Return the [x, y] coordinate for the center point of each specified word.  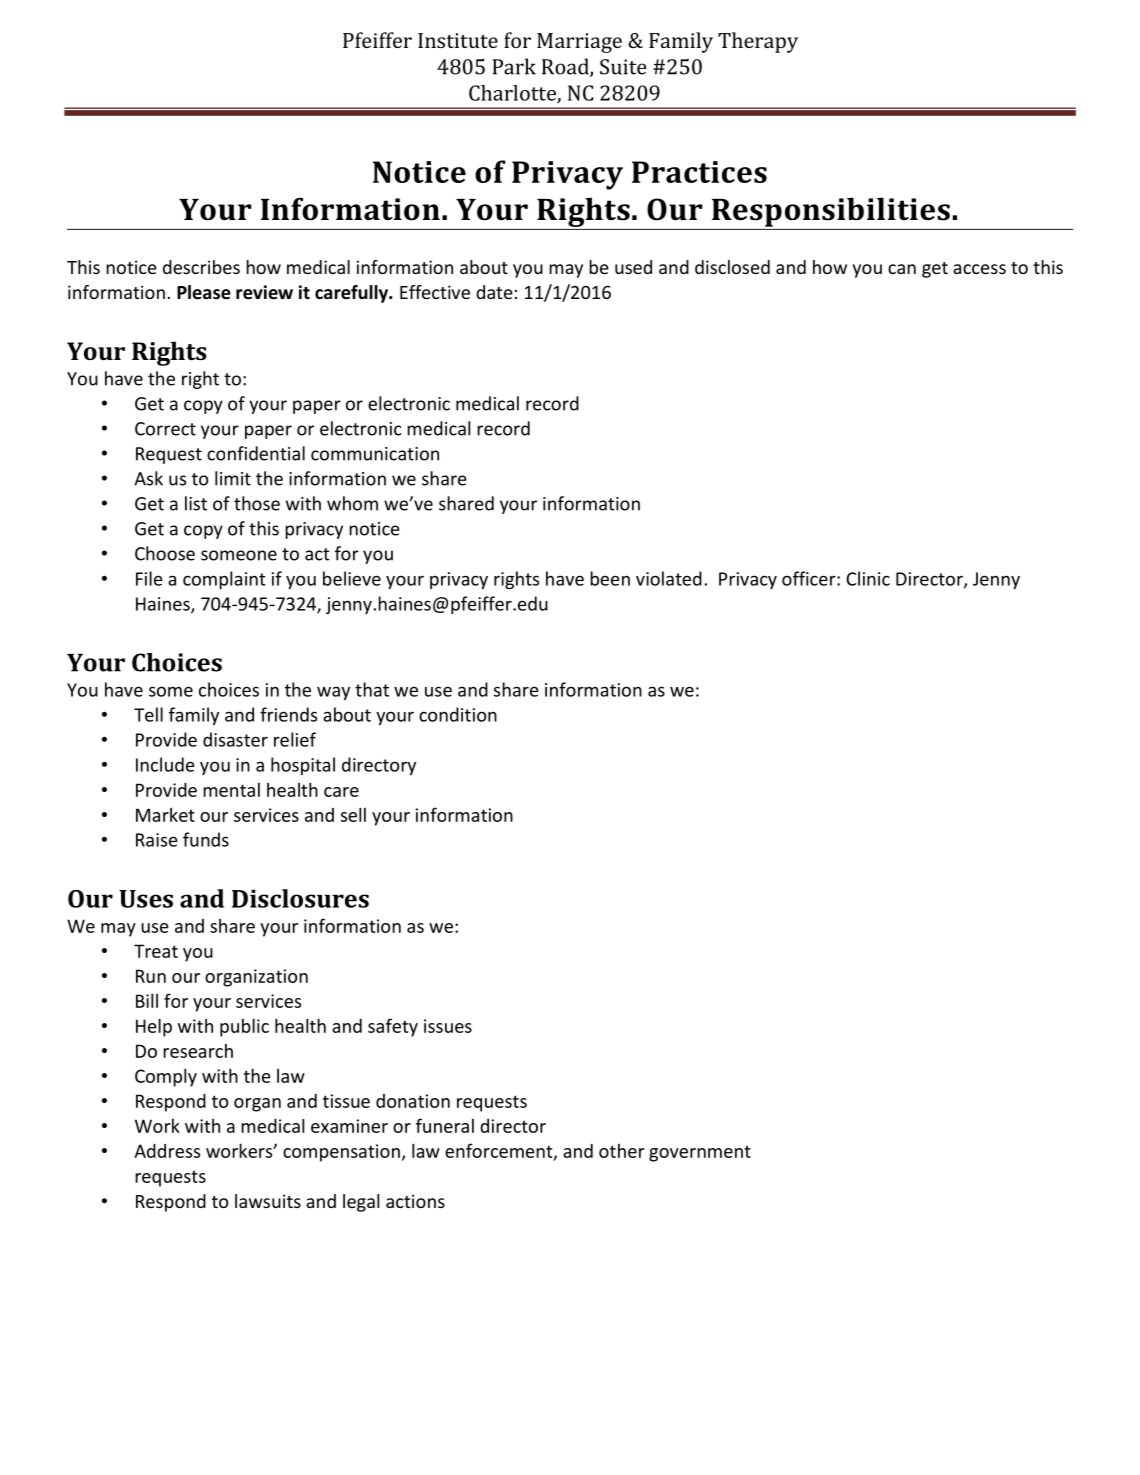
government [700, 1154]
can [902, 269]
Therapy [758, 42]
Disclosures [300, 898]
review [264, 292]
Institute [458, 40]
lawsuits [268, 1201]
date [494, 292]
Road [566, 67]
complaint [224, 580]
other [622, 1151]
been [610, 578]
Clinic [868, 578]
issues [448, 1026]
